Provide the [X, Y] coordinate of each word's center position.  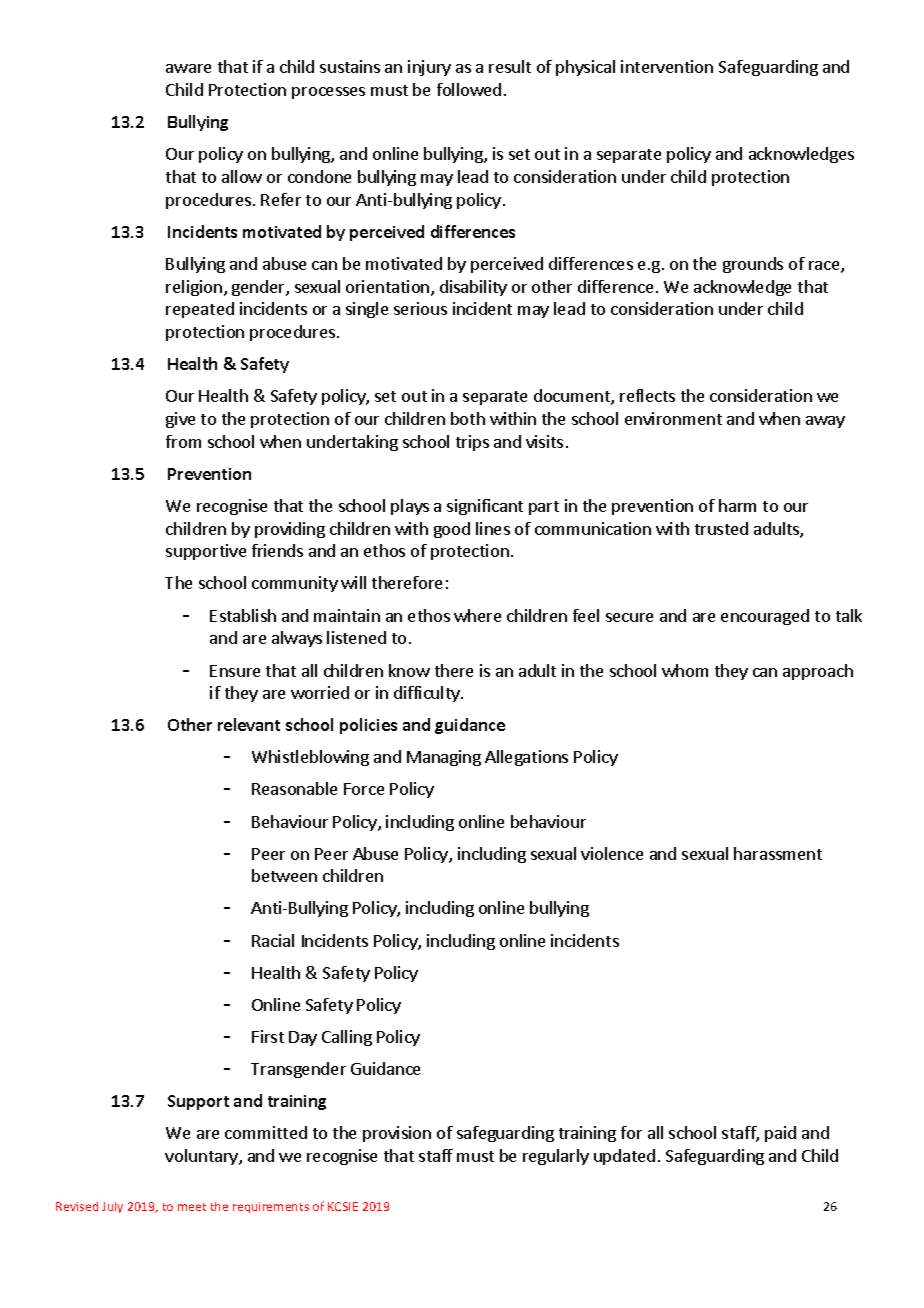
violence [612, 853]
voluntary [202, 1157]
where [477, 615]
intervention [667, 66]
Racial [273, 940]
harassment [778, 853]
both [468, 418]
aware [188, 68]
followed [469, 89]
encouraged [765, 617]
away [825, 422]
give [180, 420]
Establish [243, 615]
